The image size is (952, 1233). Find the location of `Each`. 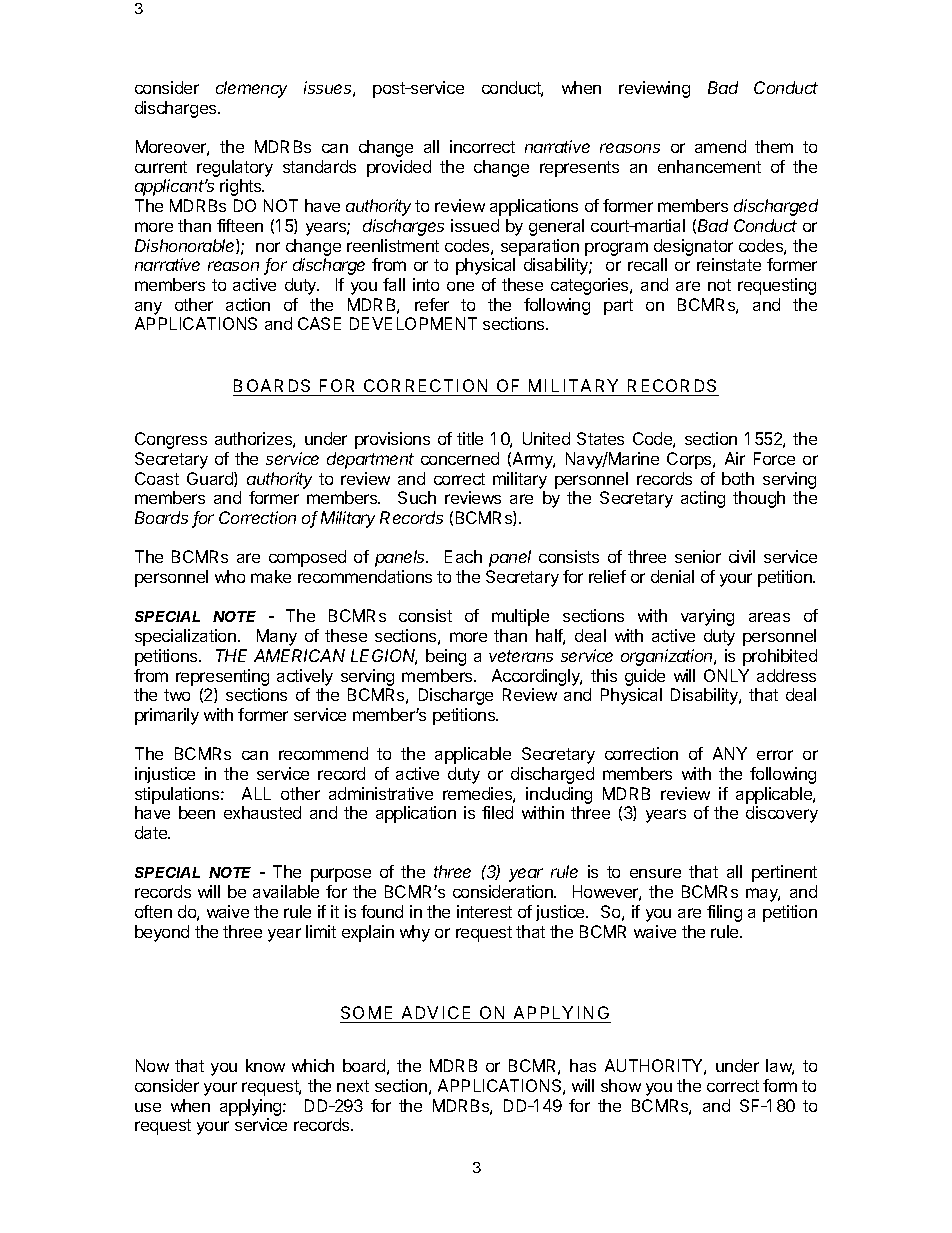

Each is located at coordinates (463, 556).
